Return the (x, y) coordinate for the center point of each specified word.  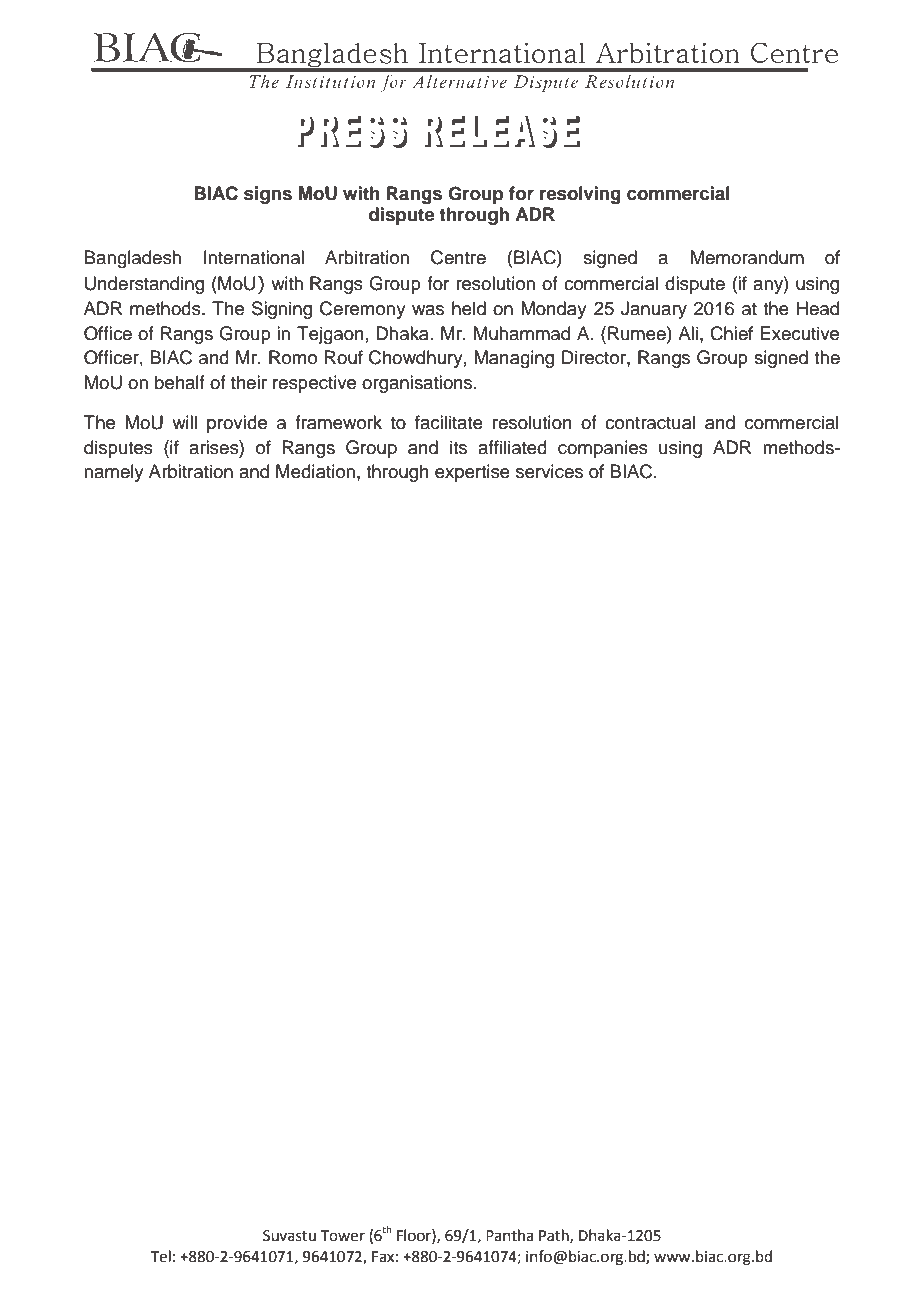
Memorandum (747, 257)
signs (268, 195)
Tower (343, 1236)
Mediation (315, 471)
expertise (472, 473)
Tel (161, 1256)
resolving (580, 195)
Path (555, 1236)
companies (603, 449)
